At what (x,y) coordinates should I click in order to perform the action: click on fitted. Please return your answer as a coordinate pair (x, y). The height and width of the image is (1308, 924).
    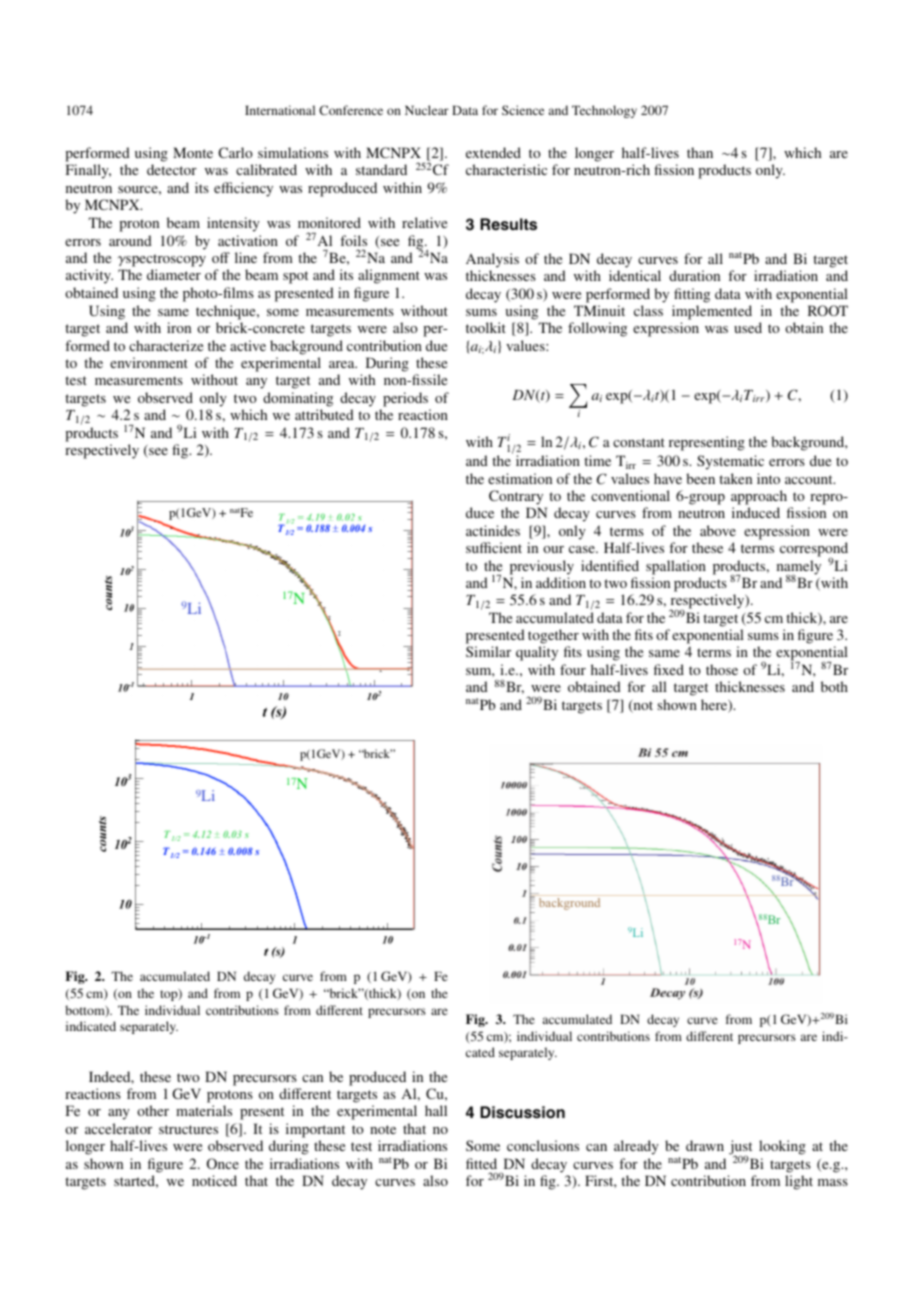
    Looking at the image, I should click on (481, 1163).
